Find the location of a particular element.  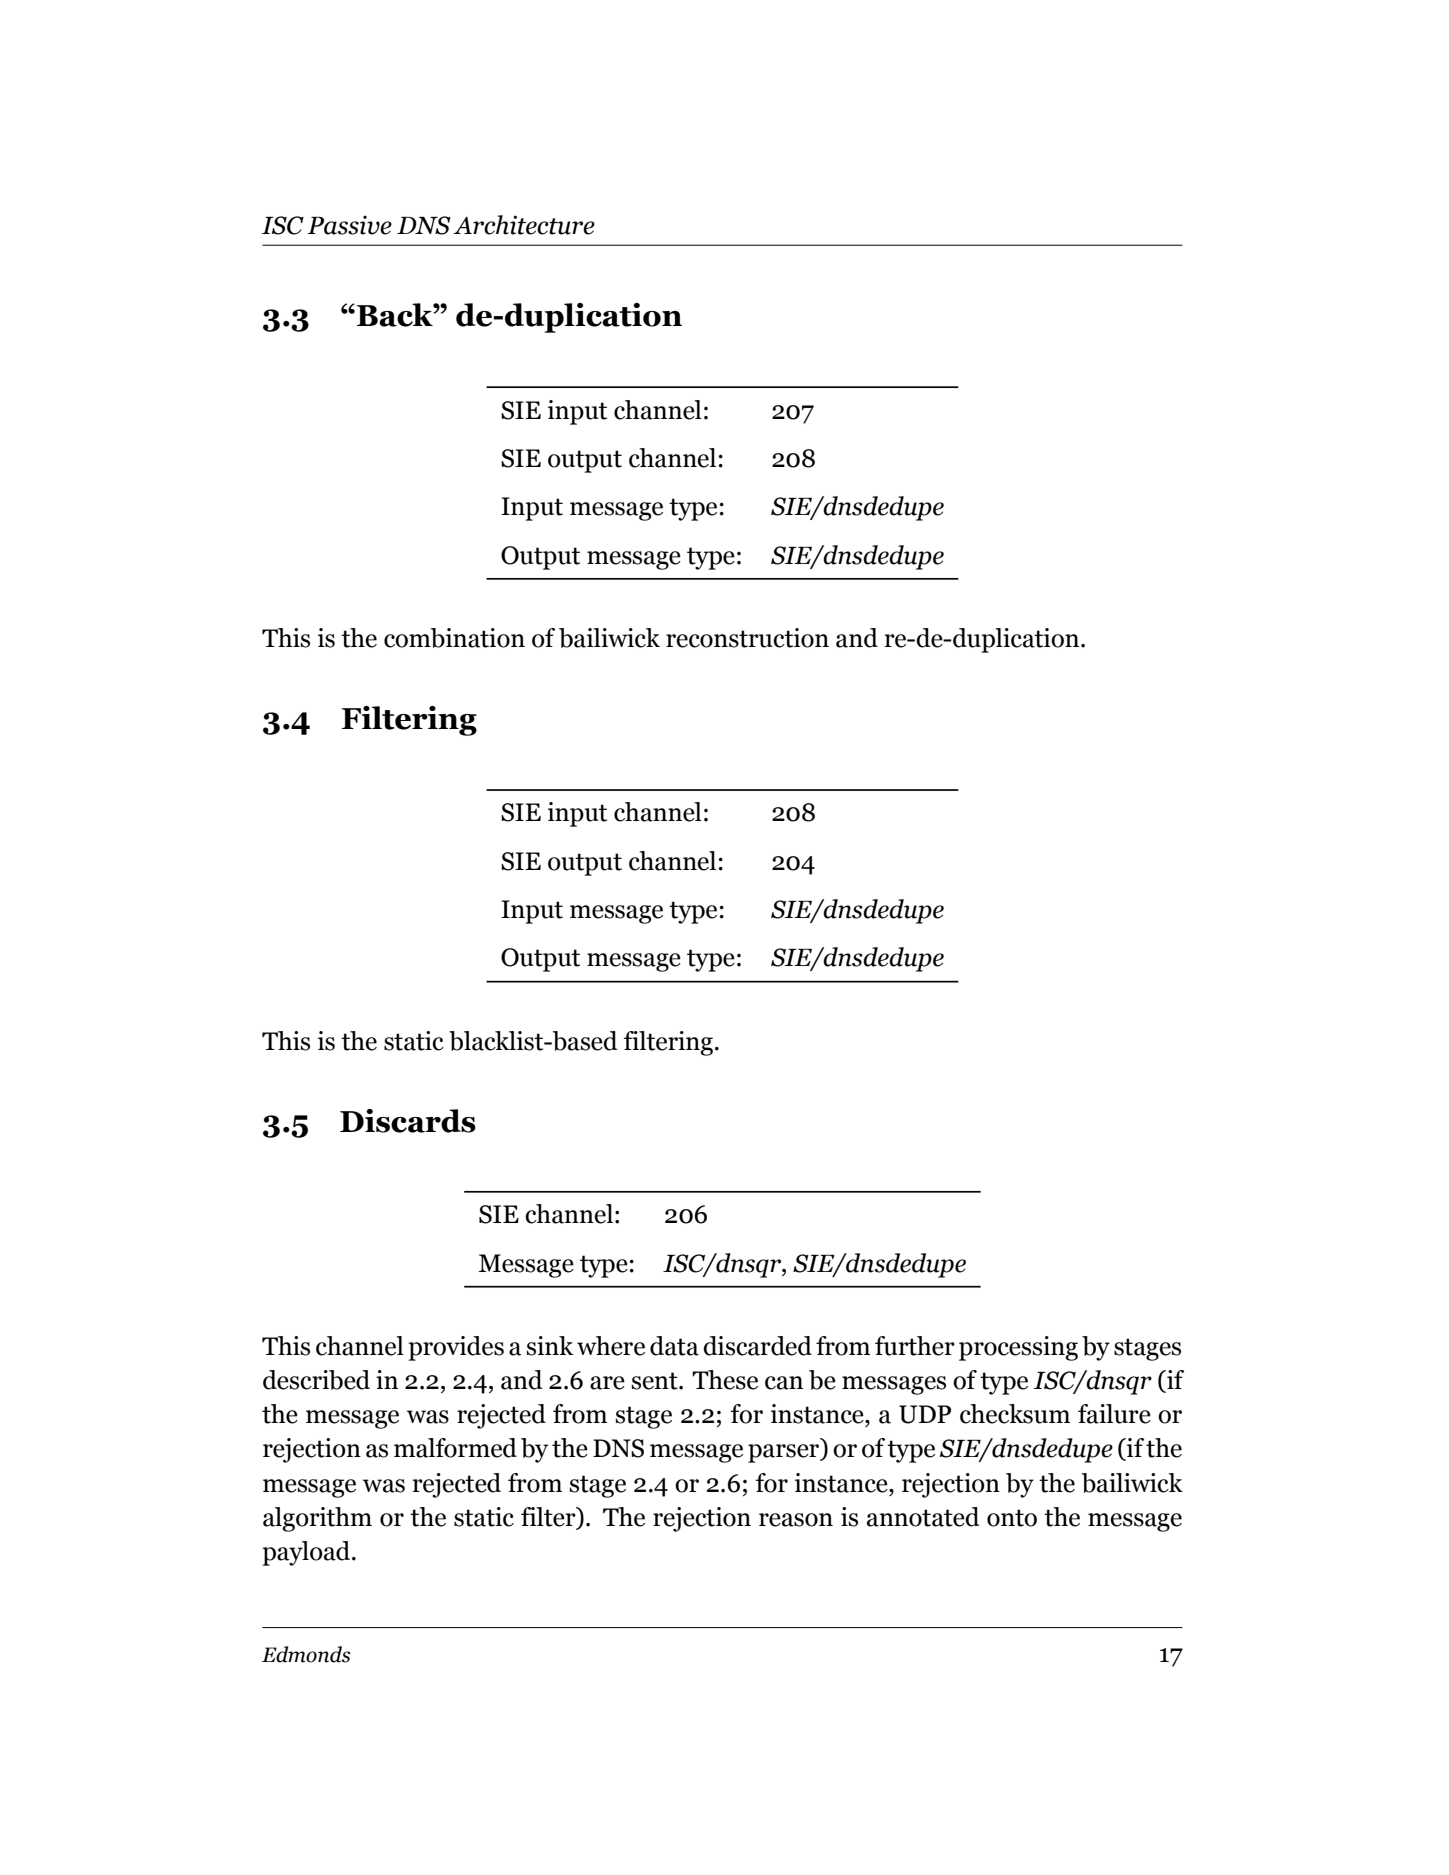

further is located at coordinates (915, 1346).
